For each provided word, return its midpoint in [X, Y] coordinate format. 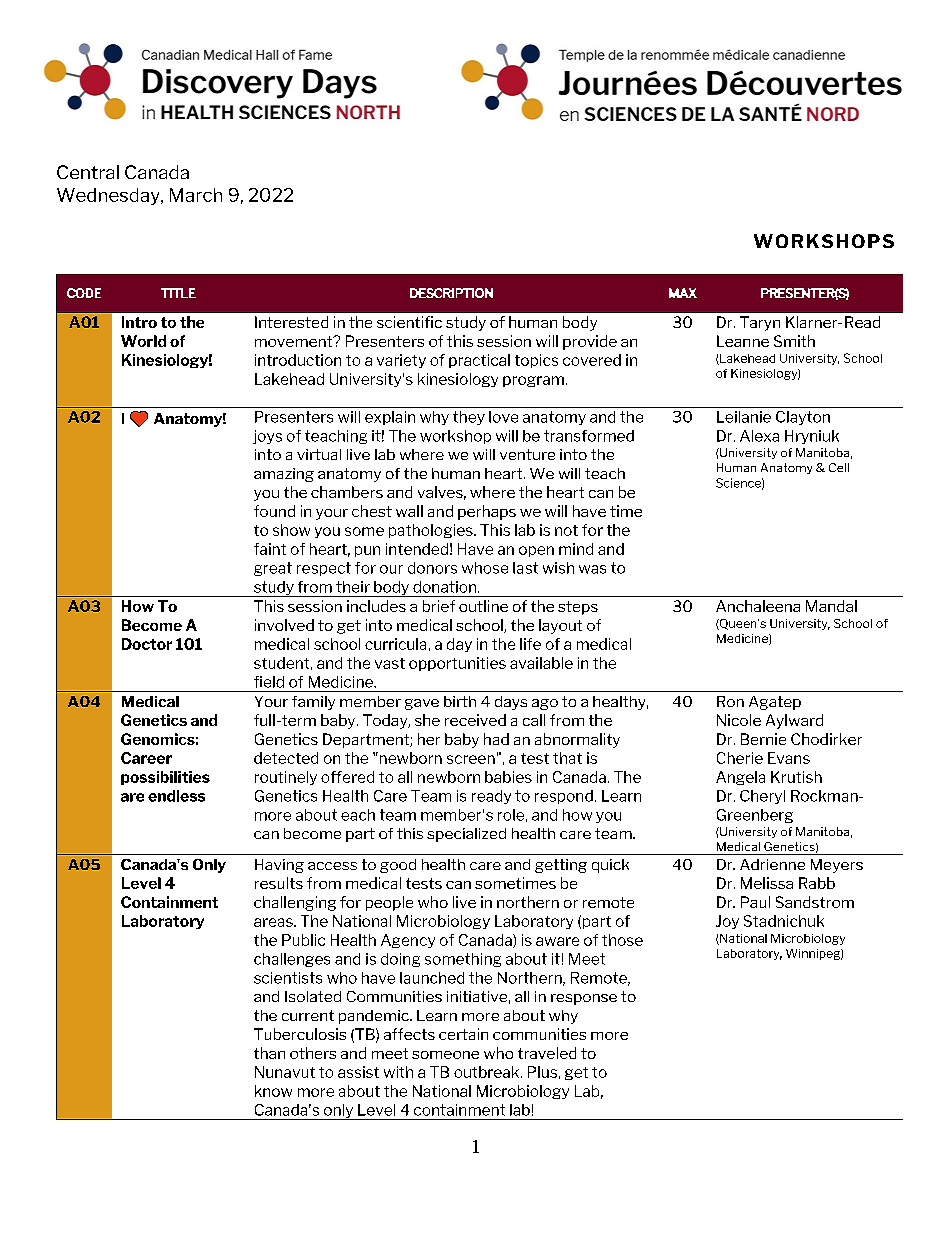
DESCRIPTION [451, 293]
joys [267, 437]
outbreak [488, 1072]
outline [483, 606]
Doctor [147, 644]
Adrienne [772, 864]
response [584, 999]
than [269, 1053]
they [469, 418]
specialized [466, 835]
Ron [730, 701]
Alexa [759, 436]
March [196, 195]
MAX [683, 293]
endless [176, 796]
